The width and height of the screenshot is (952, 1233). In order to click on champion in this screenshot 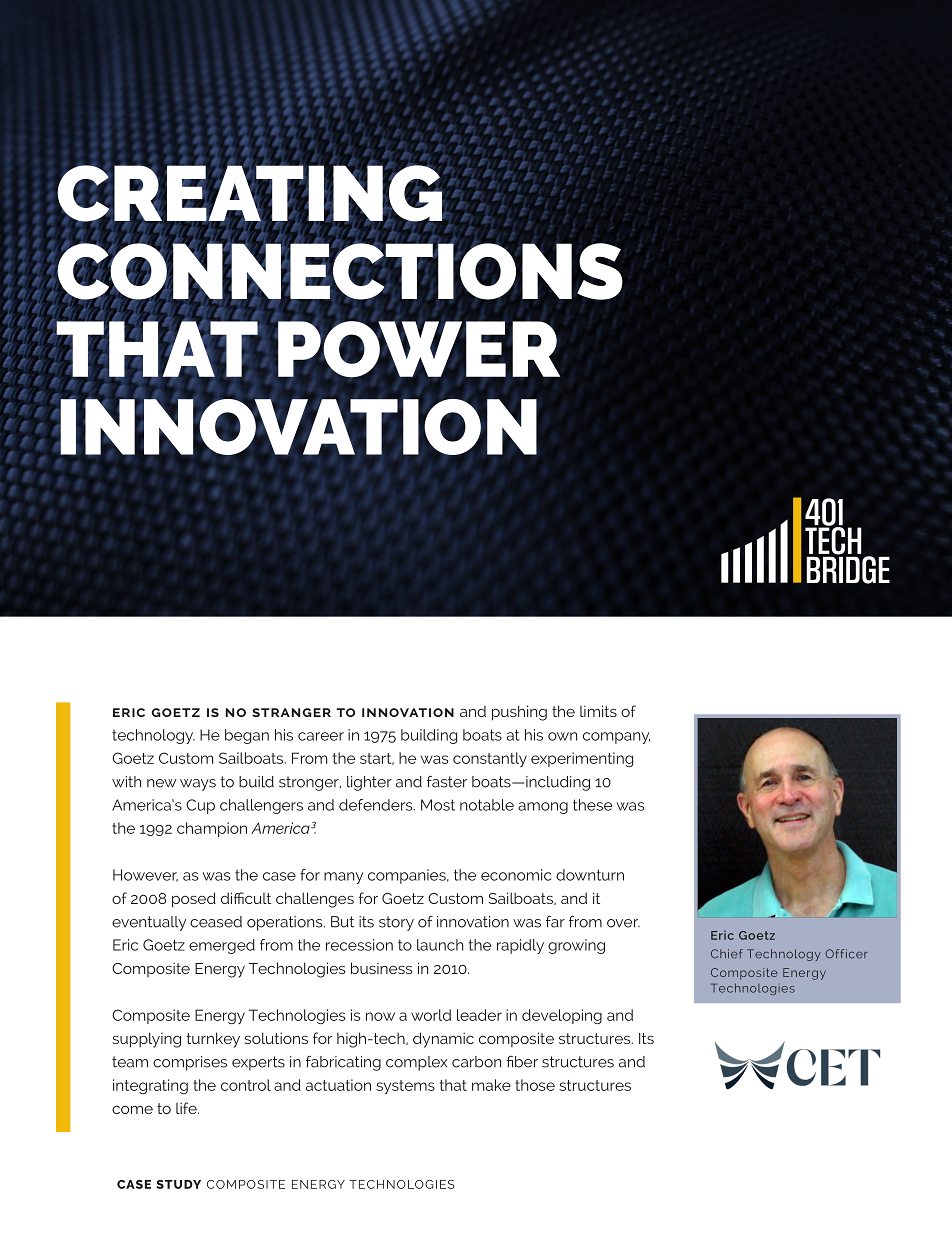, I will do `click(212, 829)`.
